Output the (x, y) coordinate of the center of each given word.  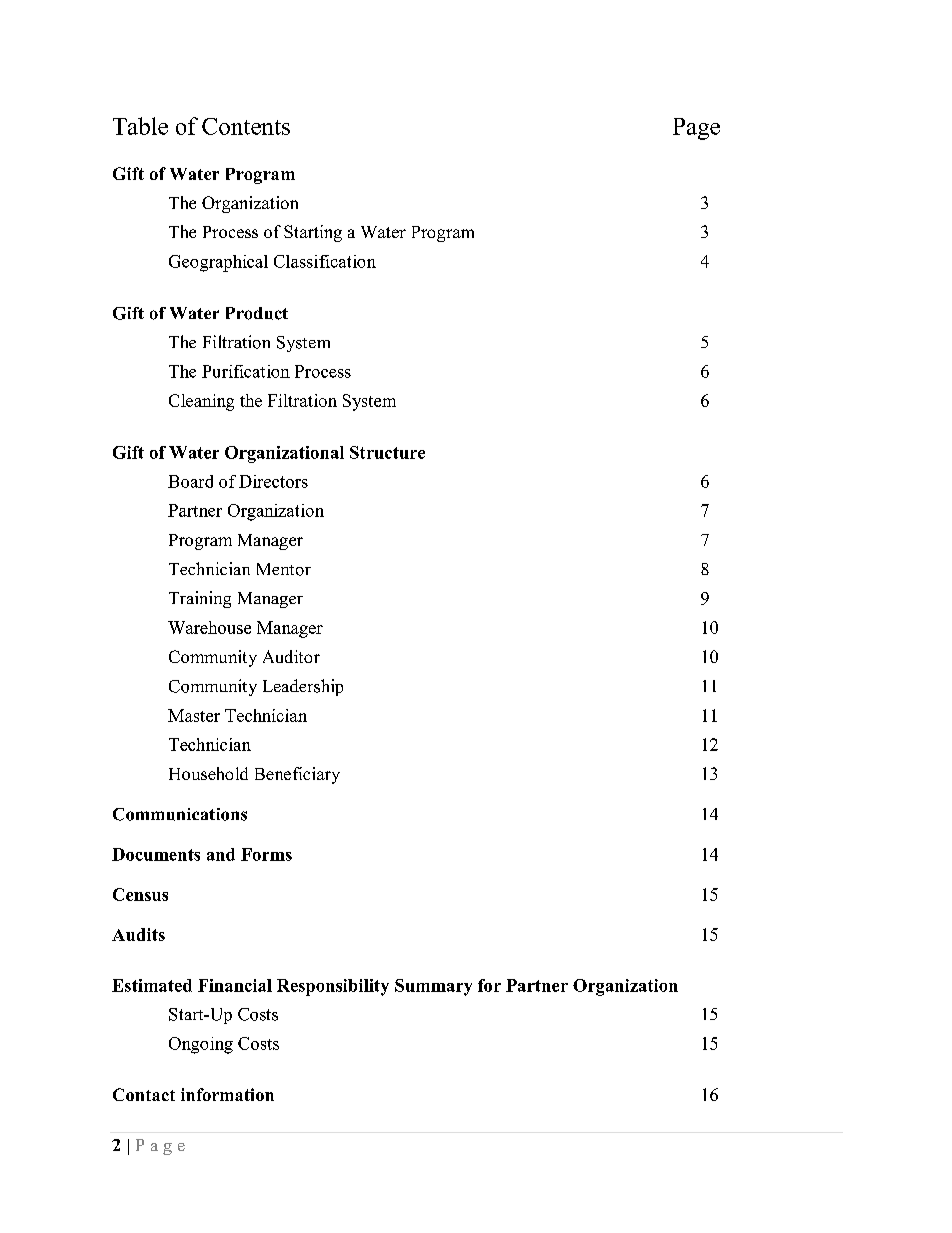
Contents (246, 126)
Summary (433, 987)
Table (140, 126)
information (227, 1094)
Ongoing (201, 1045)
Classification (325, 261)
